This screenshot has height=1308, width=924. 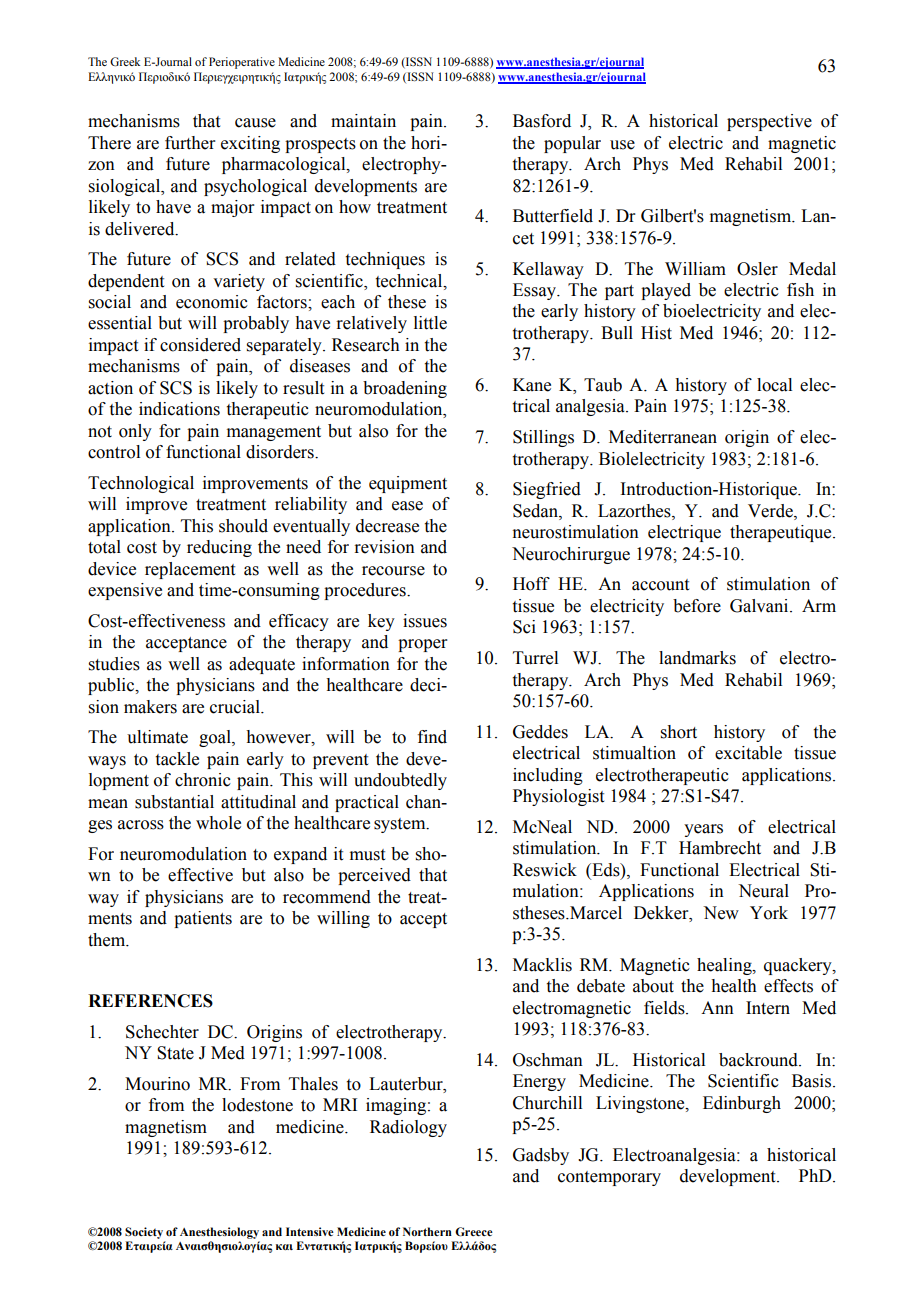 What do you see at coordinates (219, 1233) in the screenshot?
I see `Anesthesiology` at bounding box center [219, 1233].
